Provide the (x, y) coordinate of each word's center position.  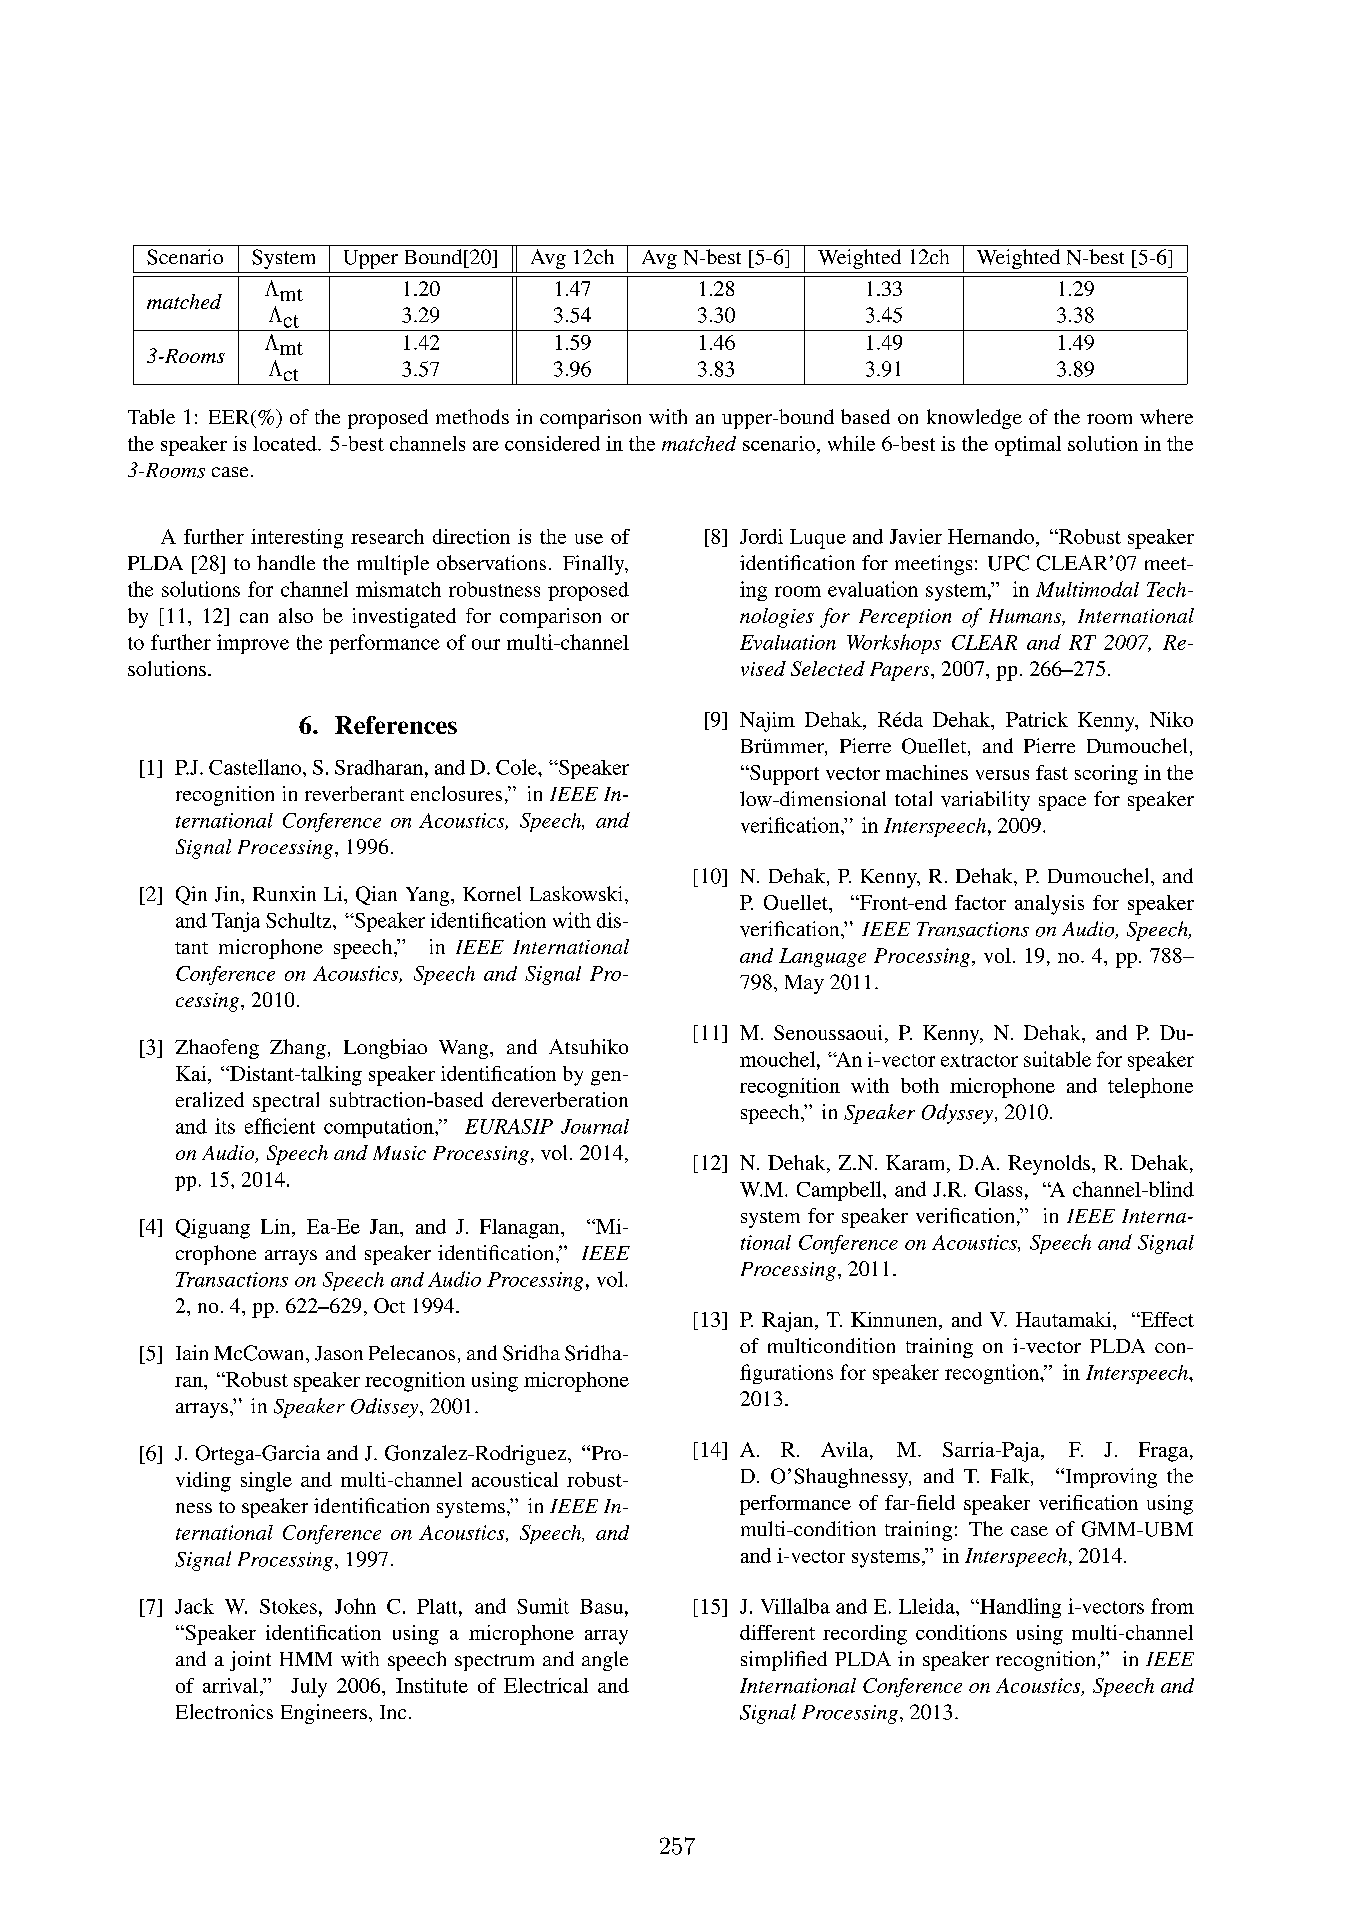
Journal (595, 1126)
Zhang (298, 1049)
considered (552, 443)
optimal (1028, 446)
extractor (979, 1060)
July (309, 1688)
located (286, 443)
